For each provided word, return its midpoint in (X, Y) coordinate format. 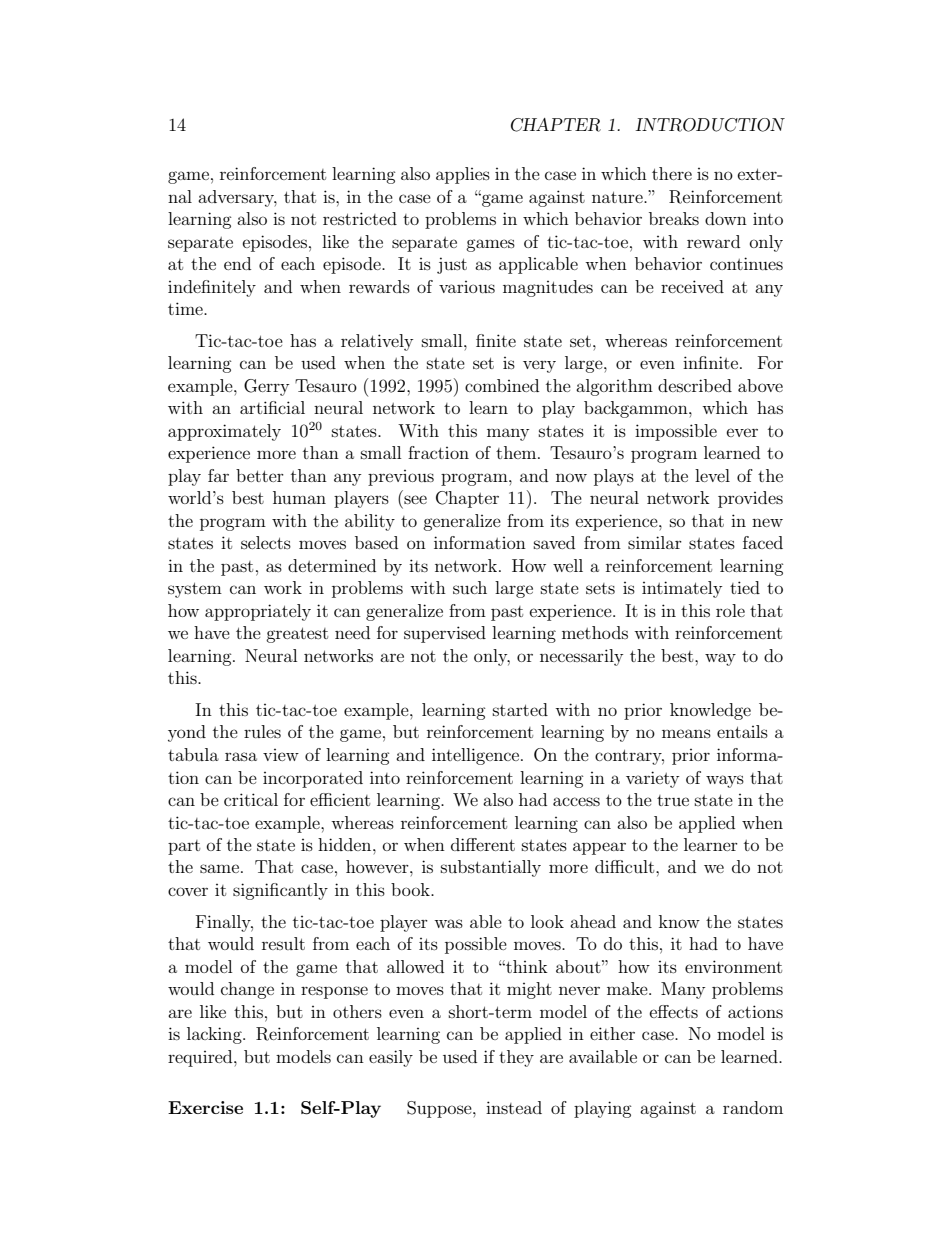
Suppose (440, 1109)
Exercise (205, 1107)
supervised (445, 634)
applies (463, 175)
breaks (674, 218)
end (237, 263)
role (730, 610)
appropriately (258, 612)
